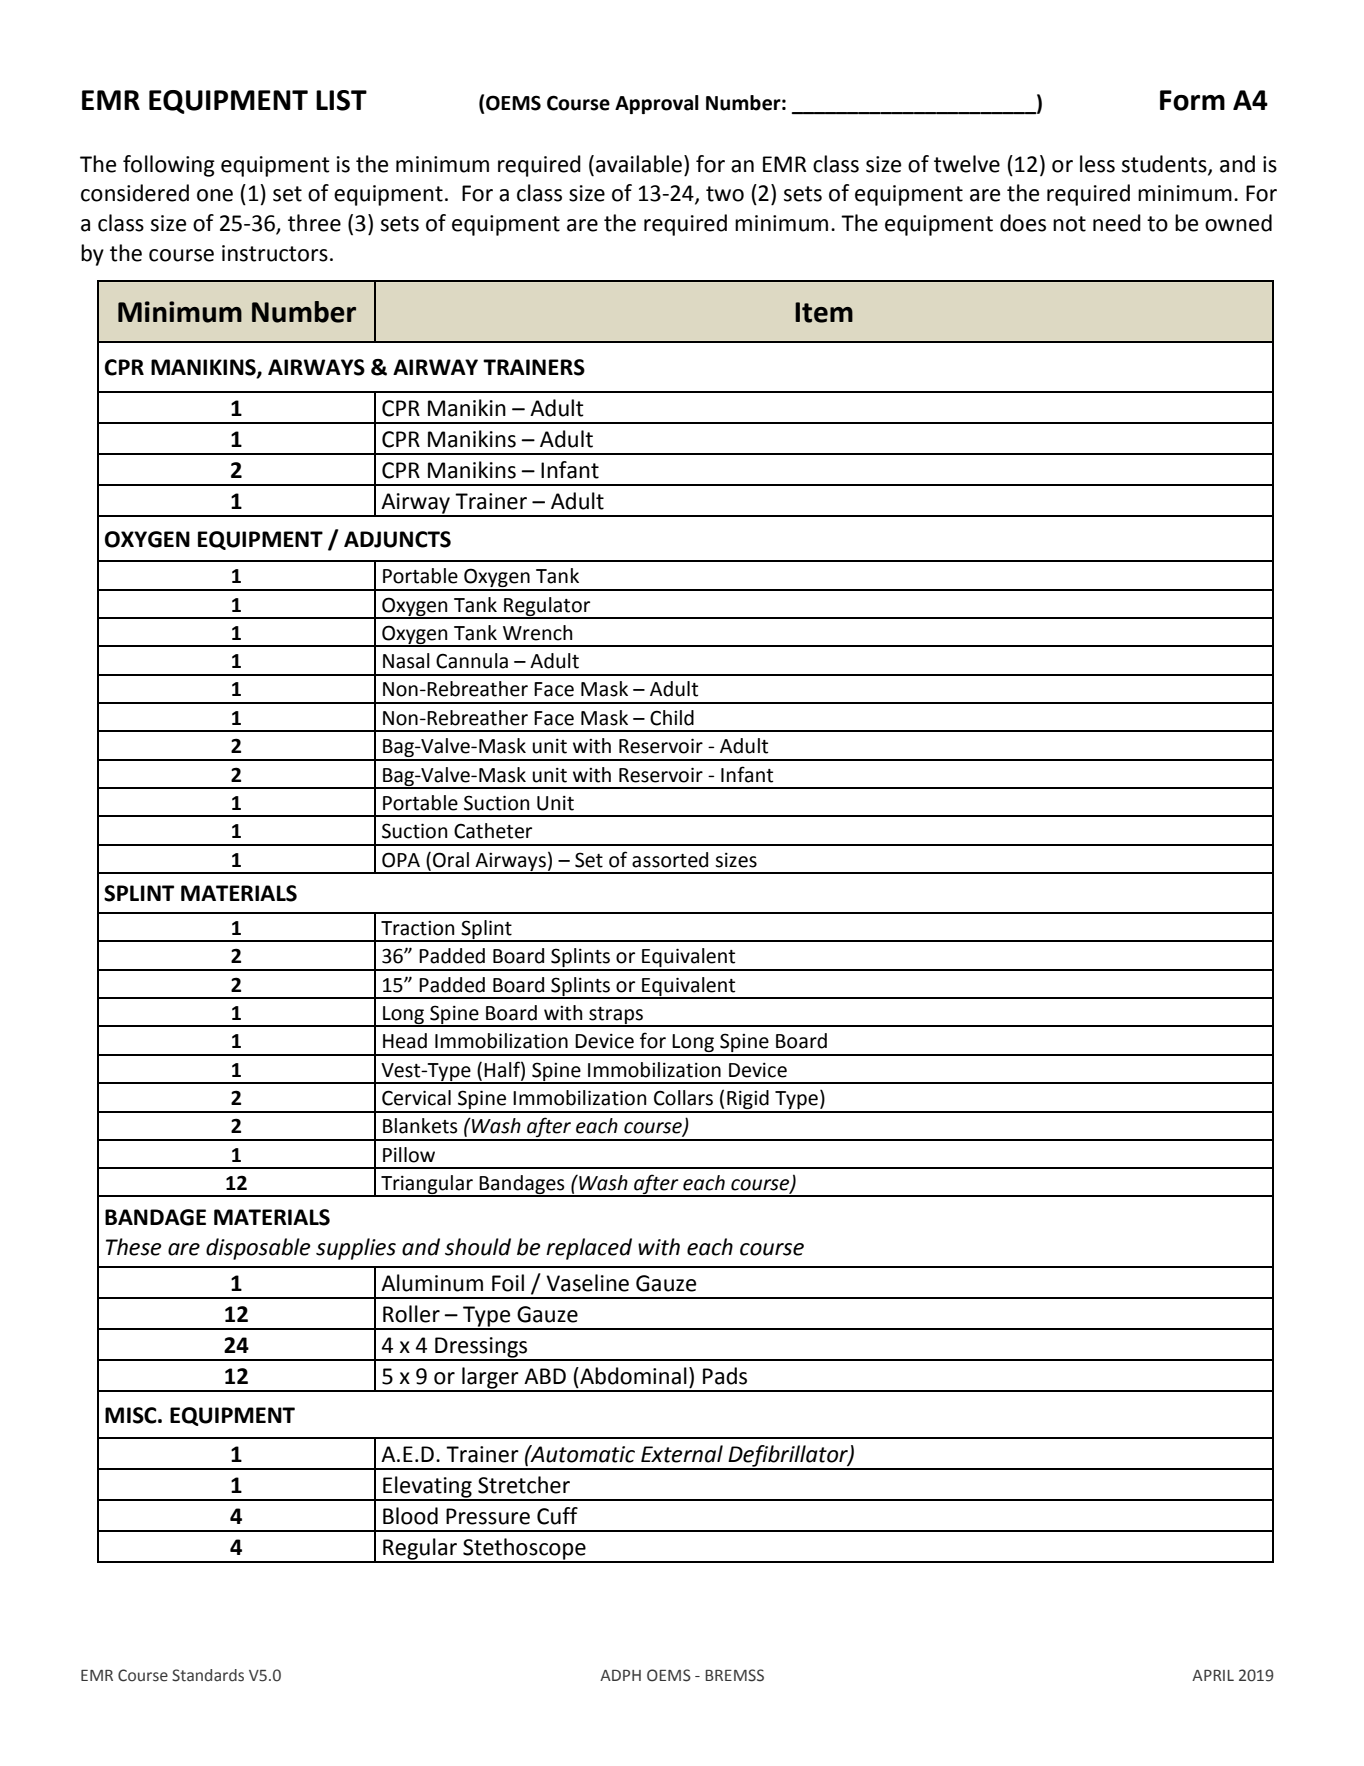  What do you see at coordinates (208, 1675) in the screenshot?
I see `Standards` at bounding box center [208, 1675].
